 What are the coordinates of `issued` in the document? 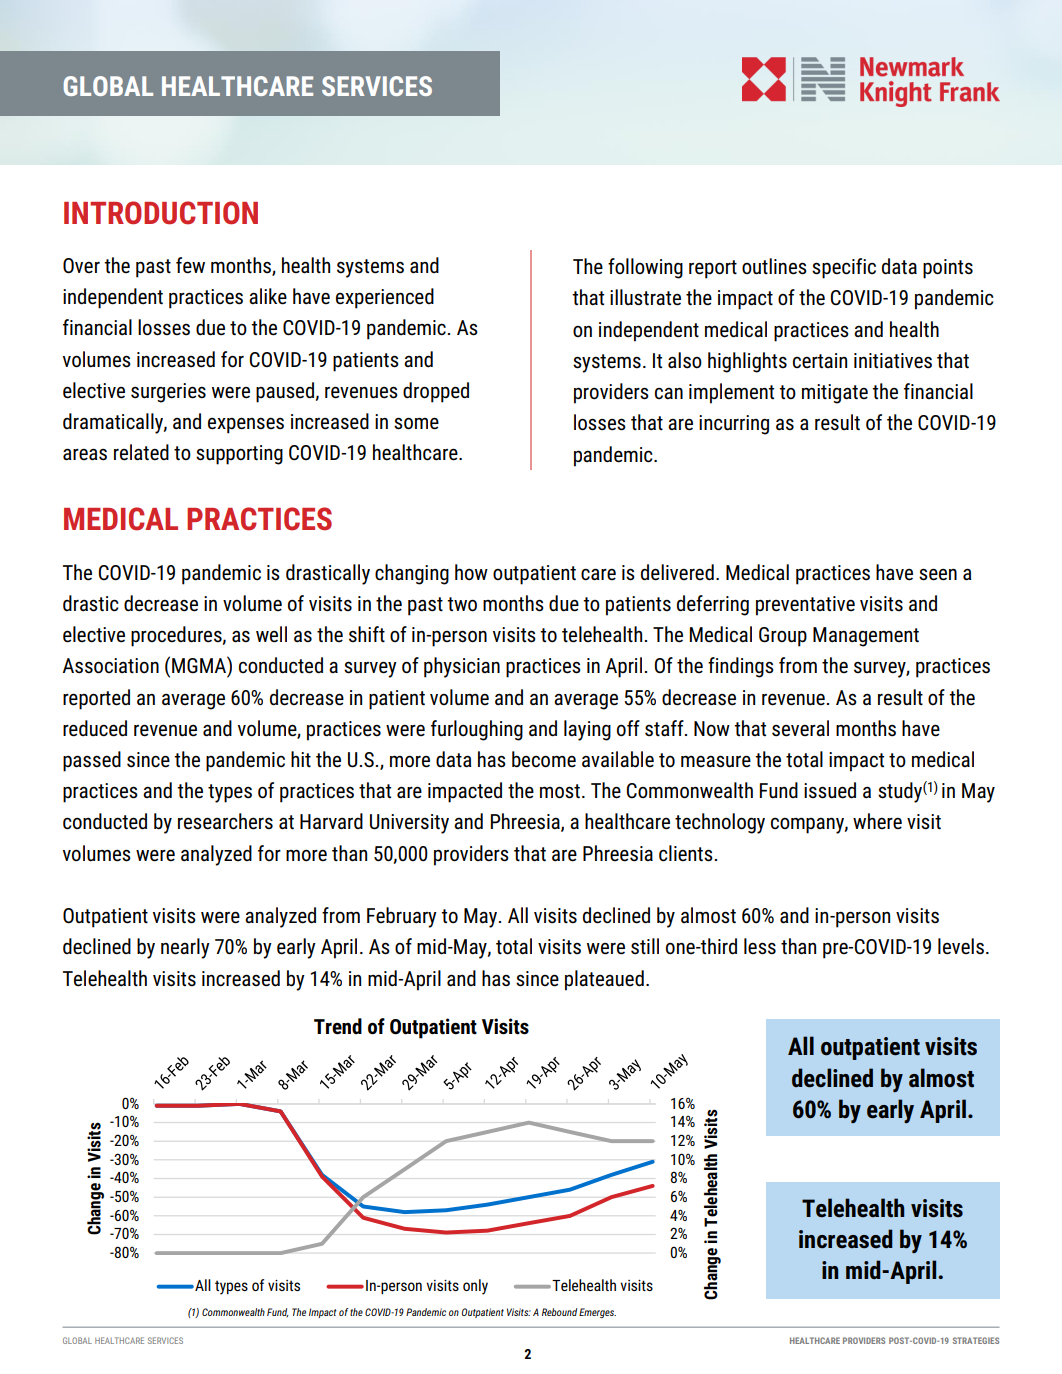 It's located at (830, 790).
